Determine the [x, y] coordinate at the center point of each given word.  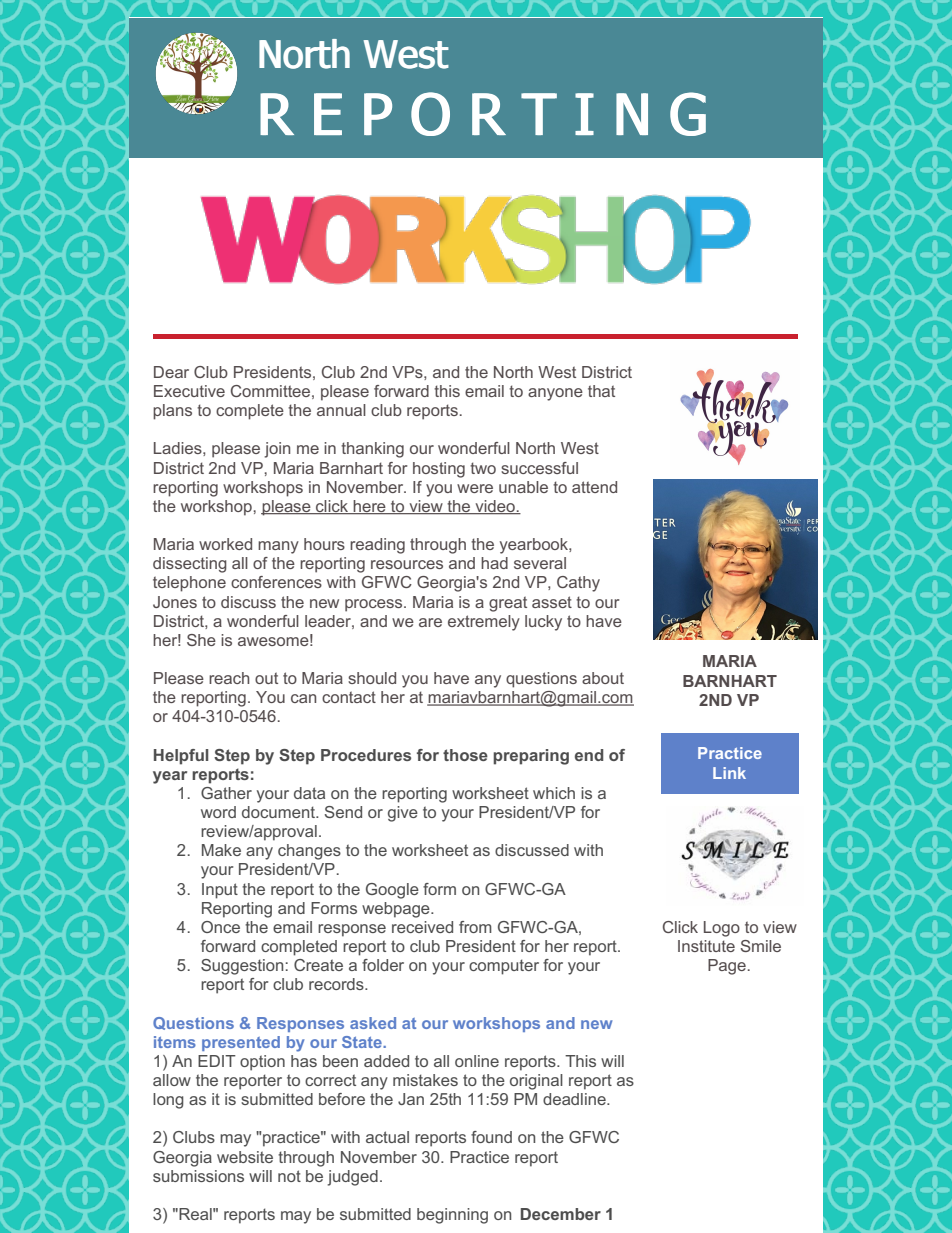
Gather [226, 793]
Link [729, 773]
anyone [555, 394]
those [465, 755]
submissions [198, 1176]
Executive [189, 391]
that [601, 391]
